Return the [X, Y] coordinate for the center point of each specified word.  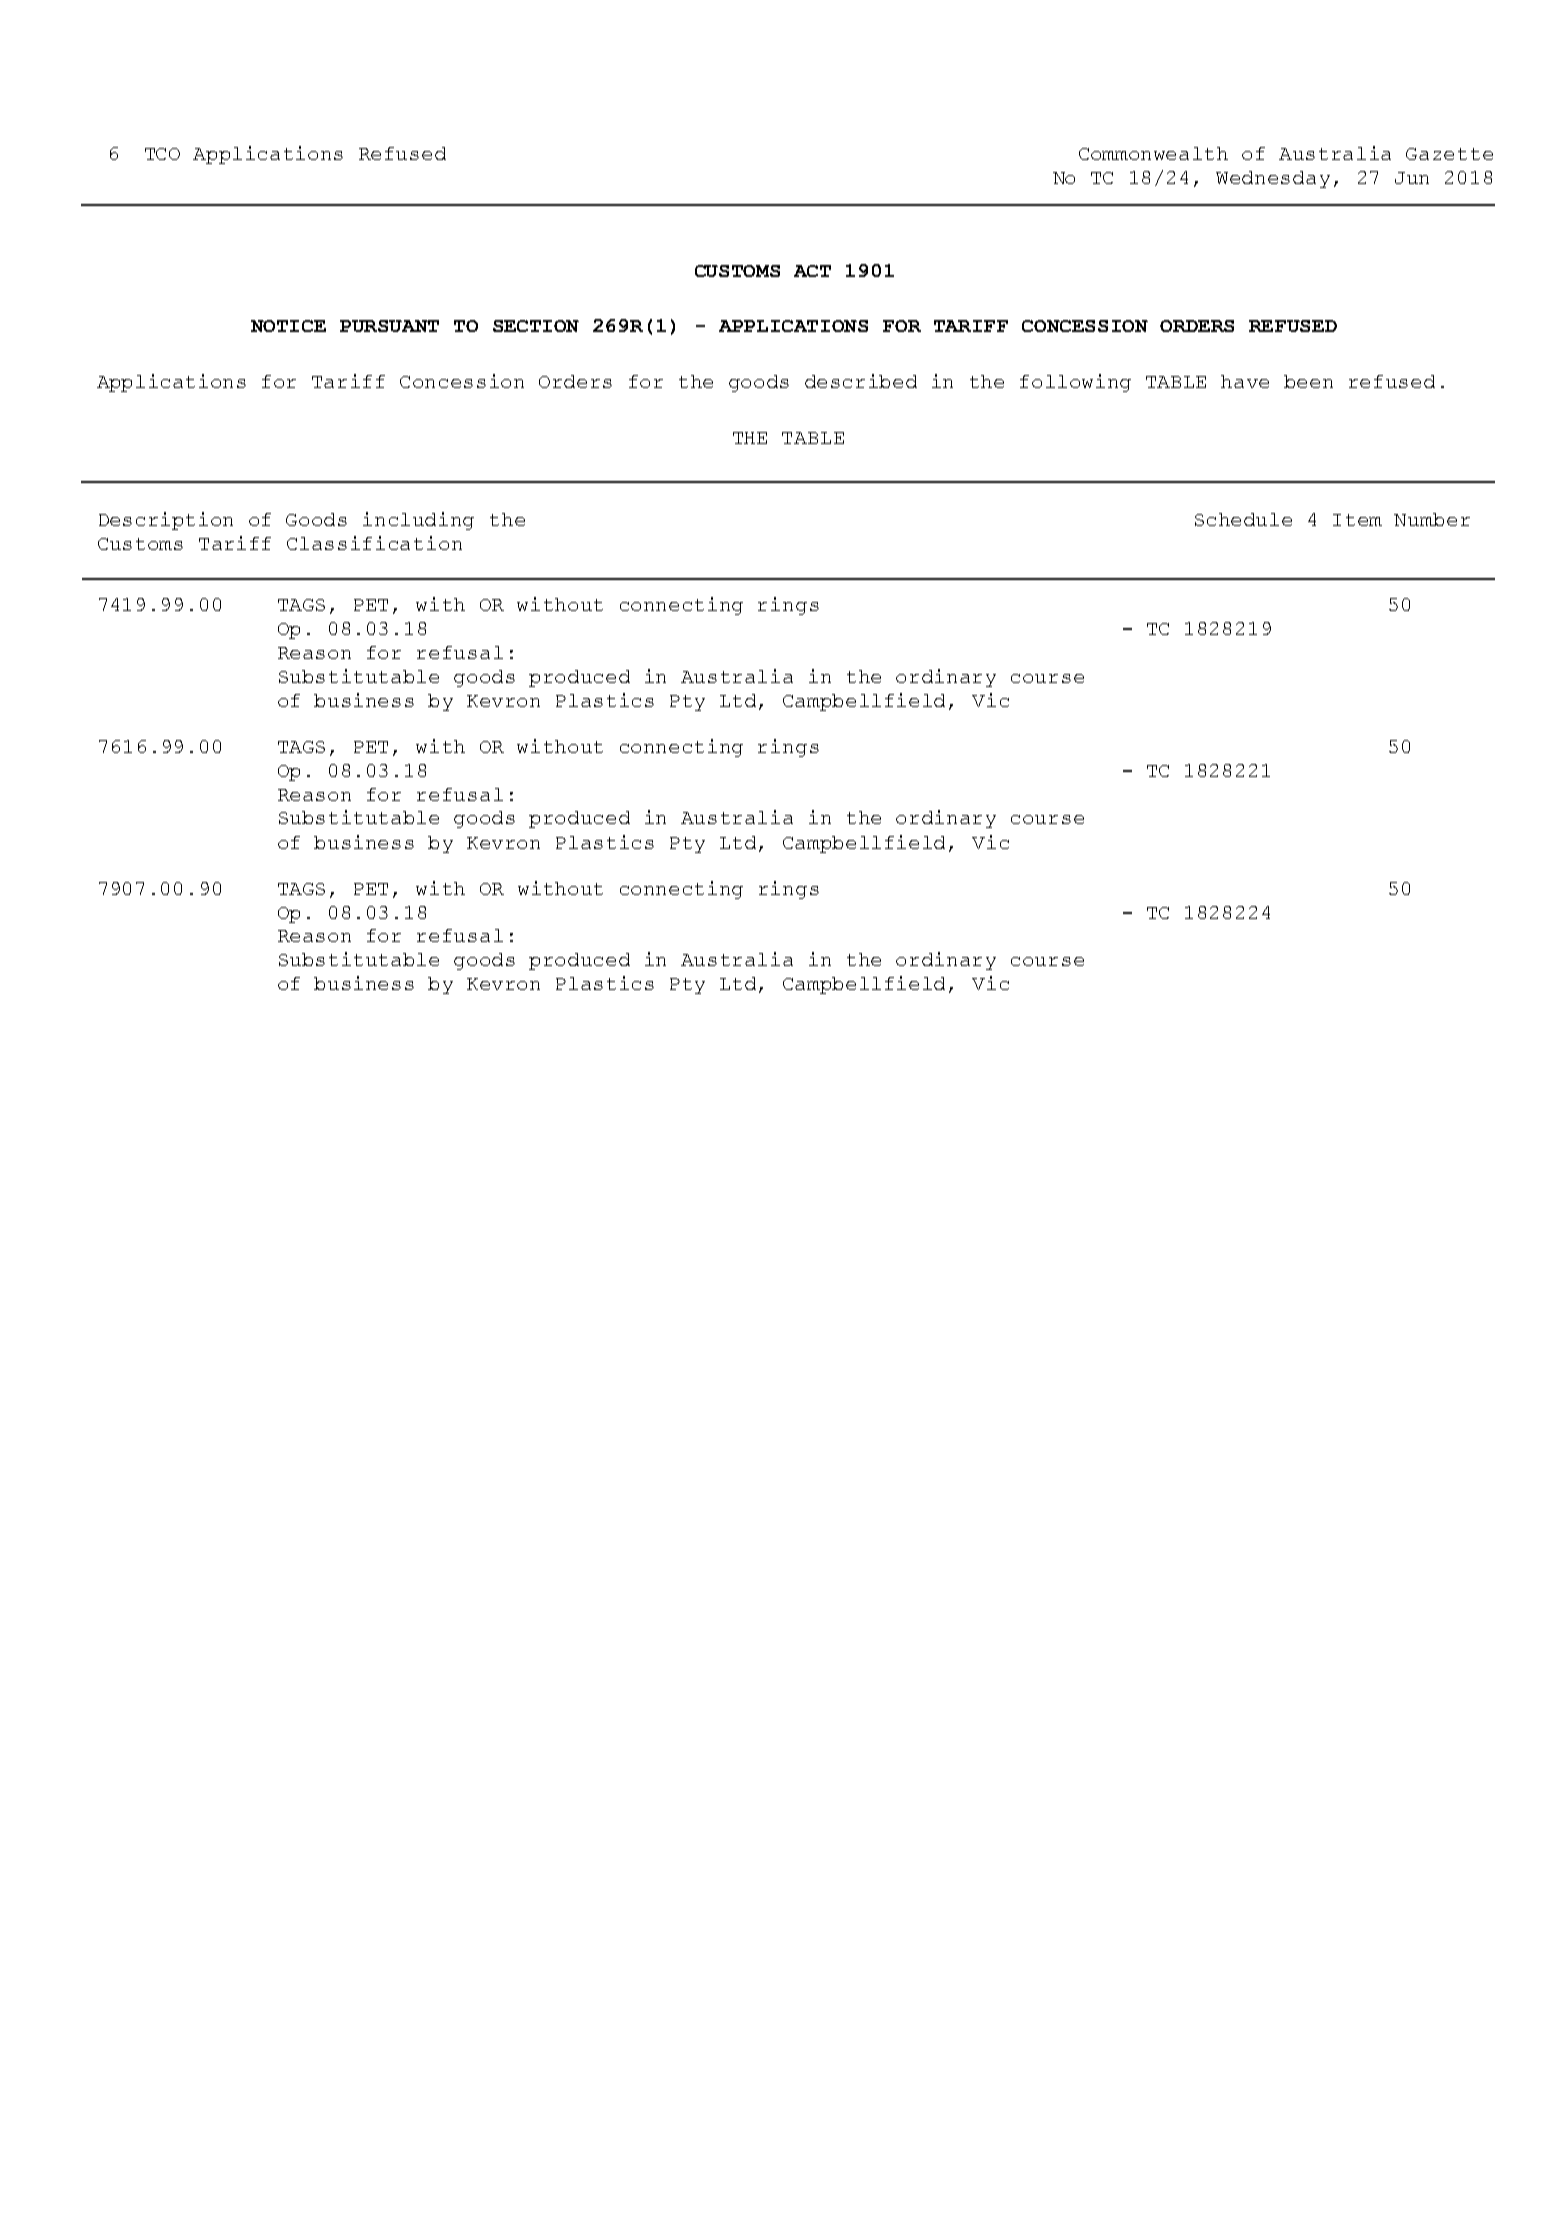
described [861, 381]
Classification [374, 543]
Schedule [1243, 519]
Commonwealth [1153, 153]
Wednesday [1273, 179]
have [1245, 381]
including [418, 521]
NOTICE [288, 326]
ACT [812, 271]
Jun [1412, 178]
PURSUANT [389, 326]
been [1308, 381]
